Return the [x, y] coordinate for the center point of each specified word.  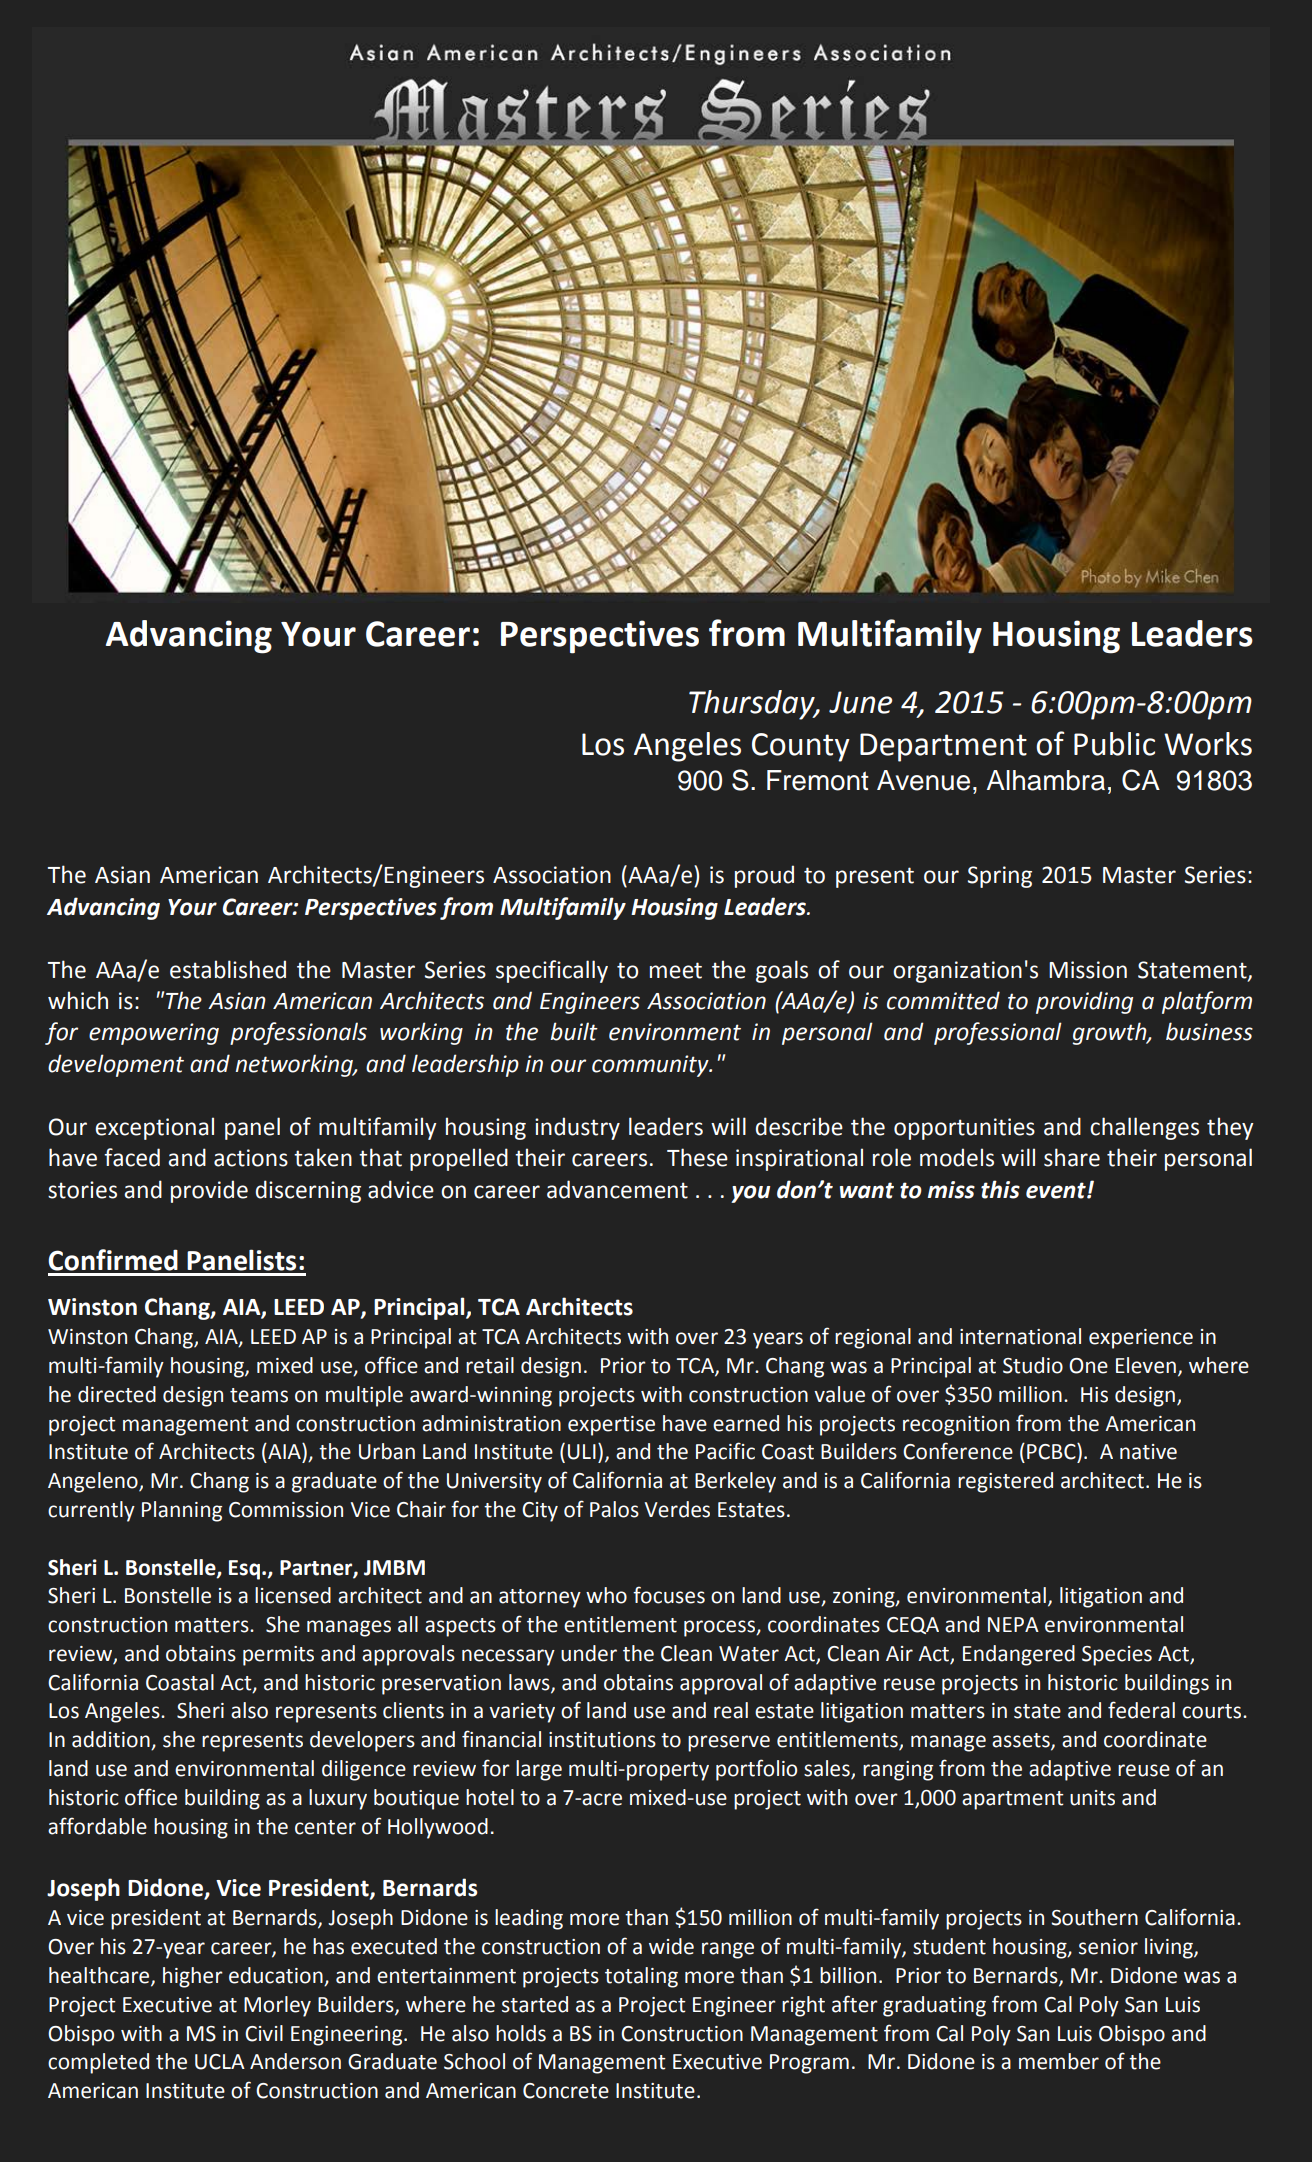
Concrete [566, 2091]
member [1059, 2061]
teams [259, 1395]
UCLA [220, 2062]
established [228, 969]
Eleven [1146, 1365]
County [801, 747]
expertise [611, 1426]
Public [1114, 744]
